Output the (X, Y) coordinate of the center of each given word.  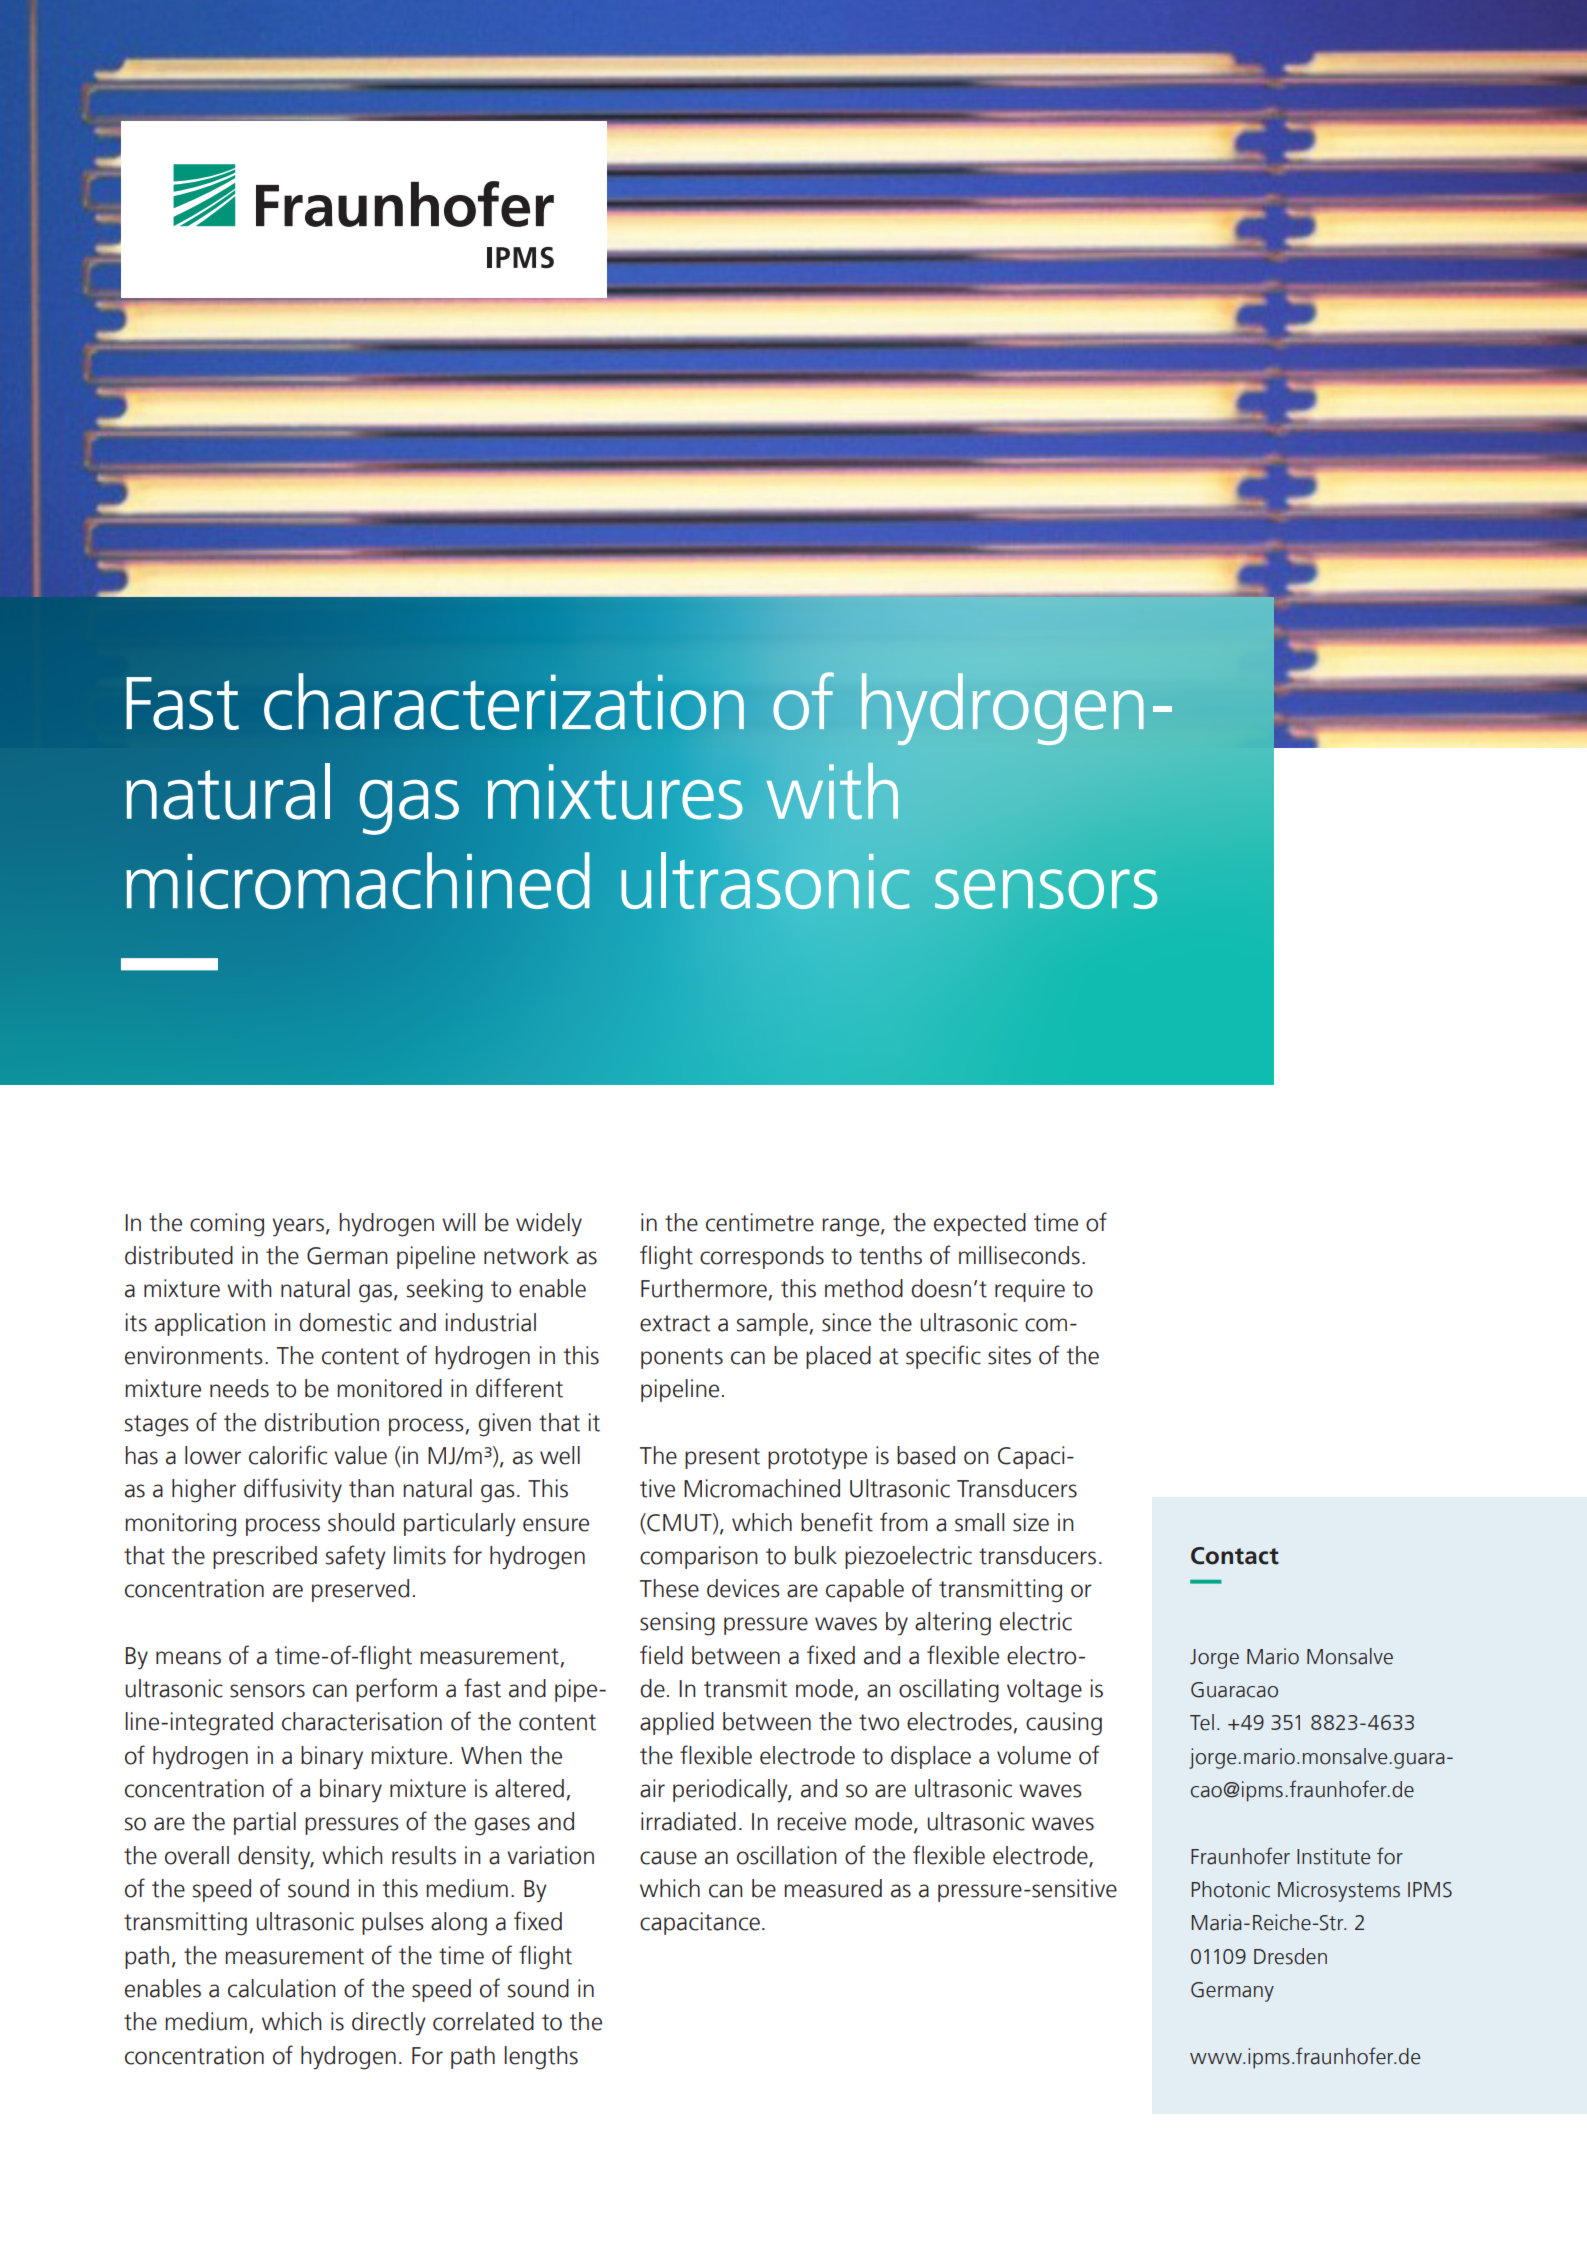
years (298, 1227)
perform (396, 1690)
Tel (1202, 1722)
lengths (541, 2058)
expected (980, 1224)
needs (239, 1388)
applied (677, 1723)
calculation (282, 1988)
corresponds (762, 1257)
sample (773, 1324)
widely (549, 1225)
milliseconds (1019, 1255)
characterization (504, 701)
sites (1009, 1355)
